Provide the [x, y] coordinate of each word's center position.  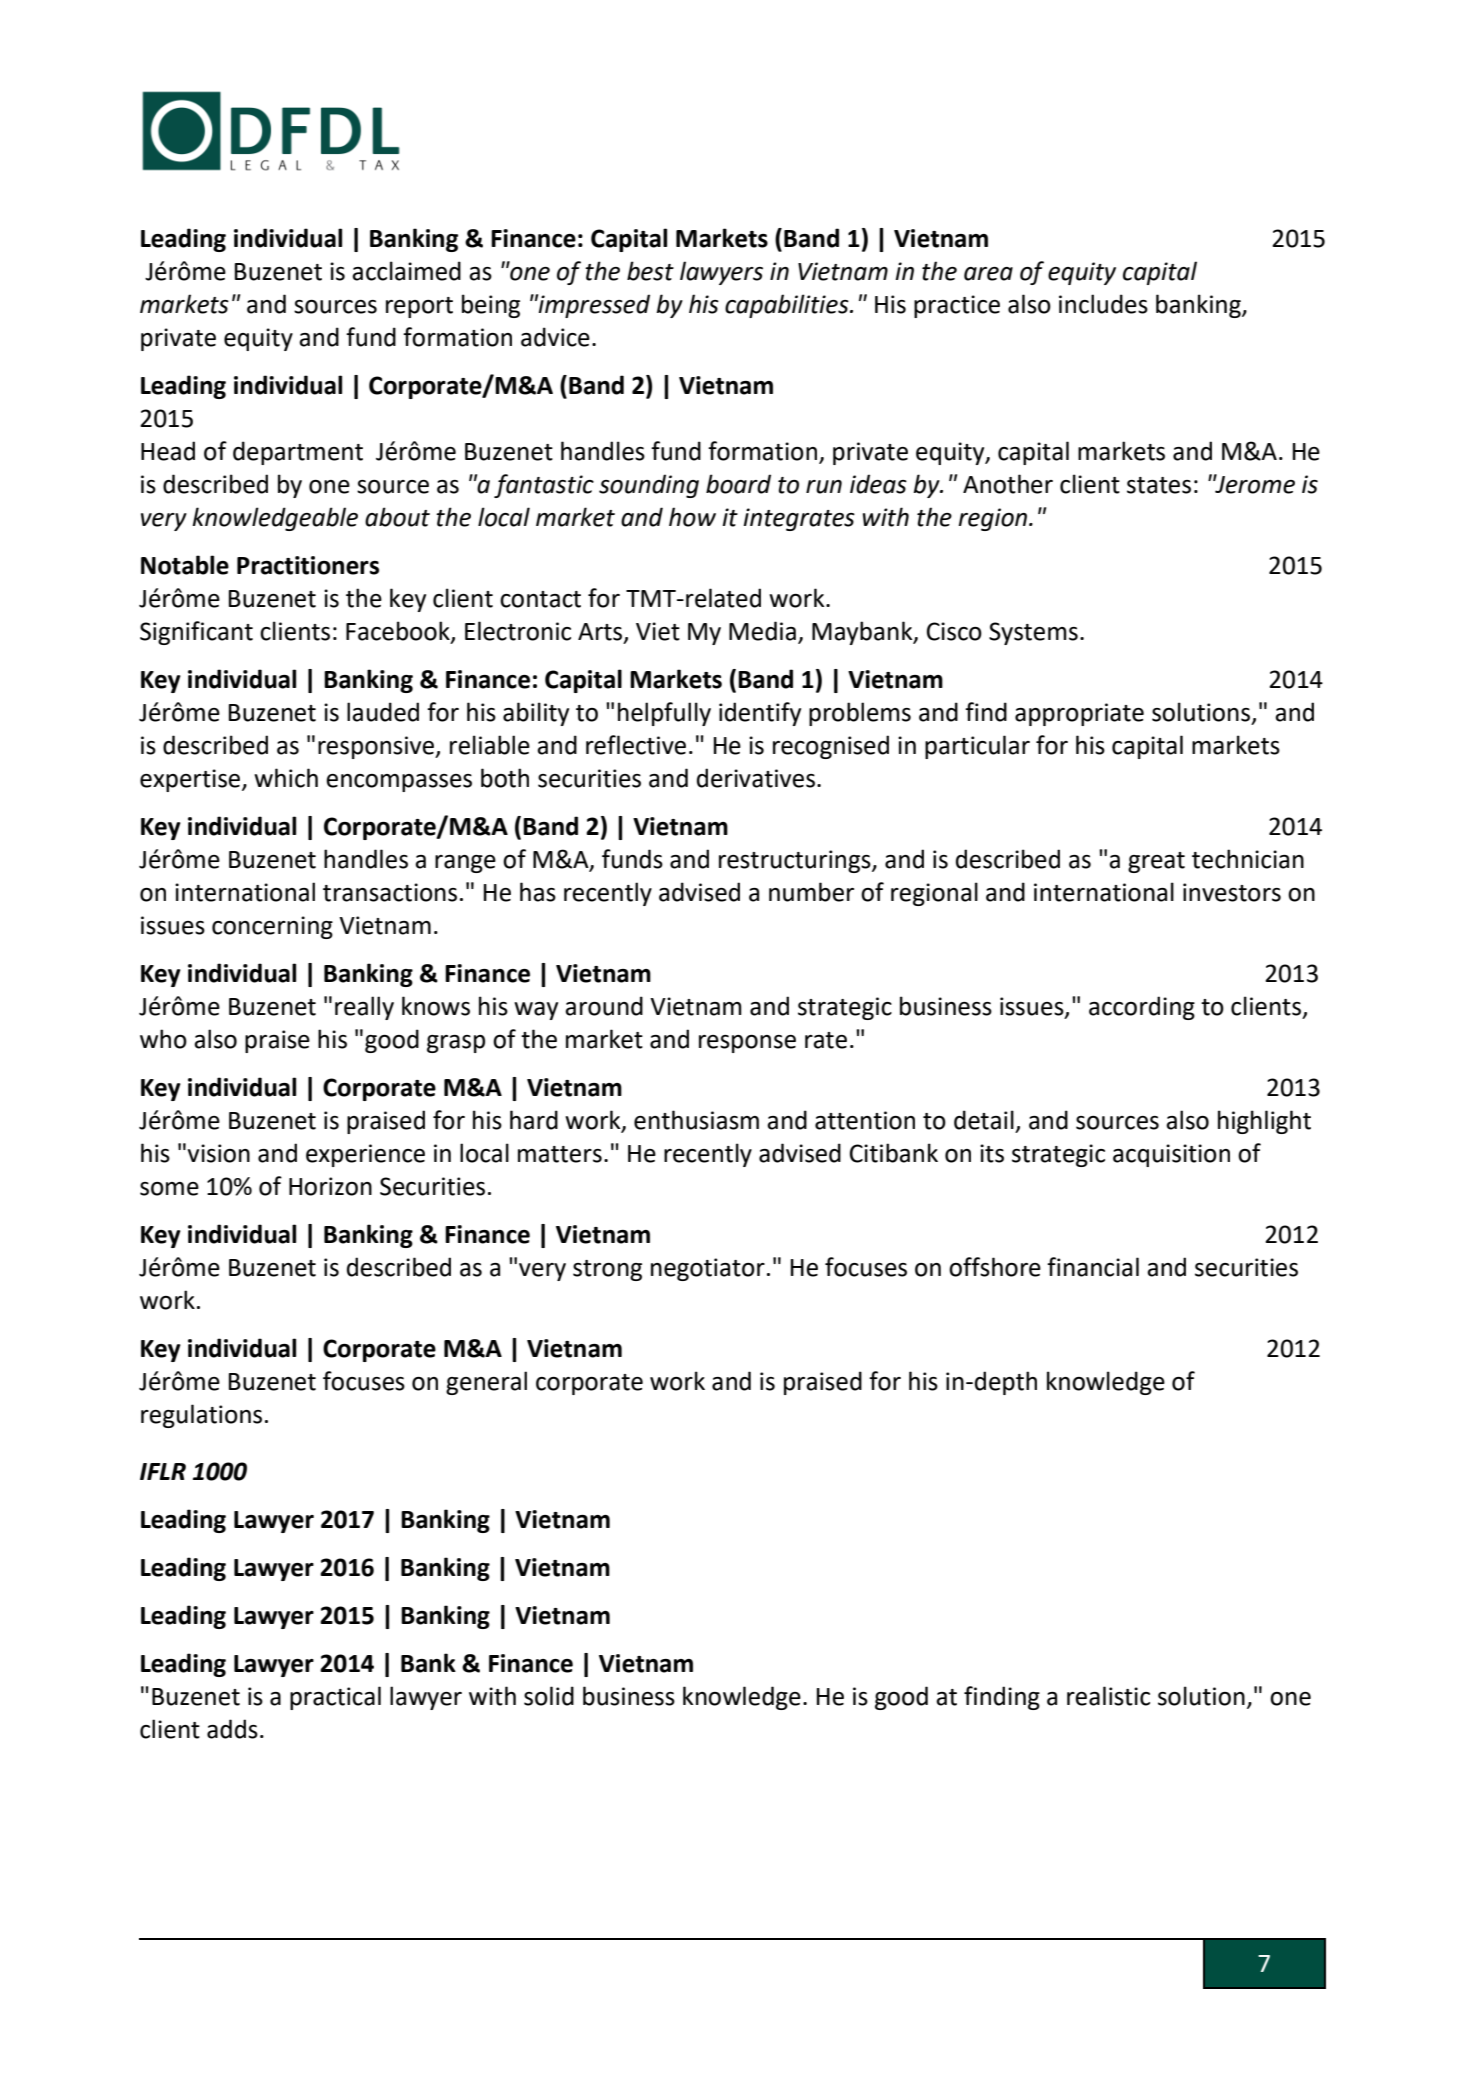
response [747, 1044]
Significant [196, 633]
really [364, 1008]
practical [335, 1698]
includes [1103, 304]
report [419, 307]
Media [762, 631]
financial [1093, 1267]
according [1142, 1008]
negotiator [708, 1269]
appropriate [1079, 714]
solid [549, 1696]
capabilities [788, 306]
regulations [201, 1416]
